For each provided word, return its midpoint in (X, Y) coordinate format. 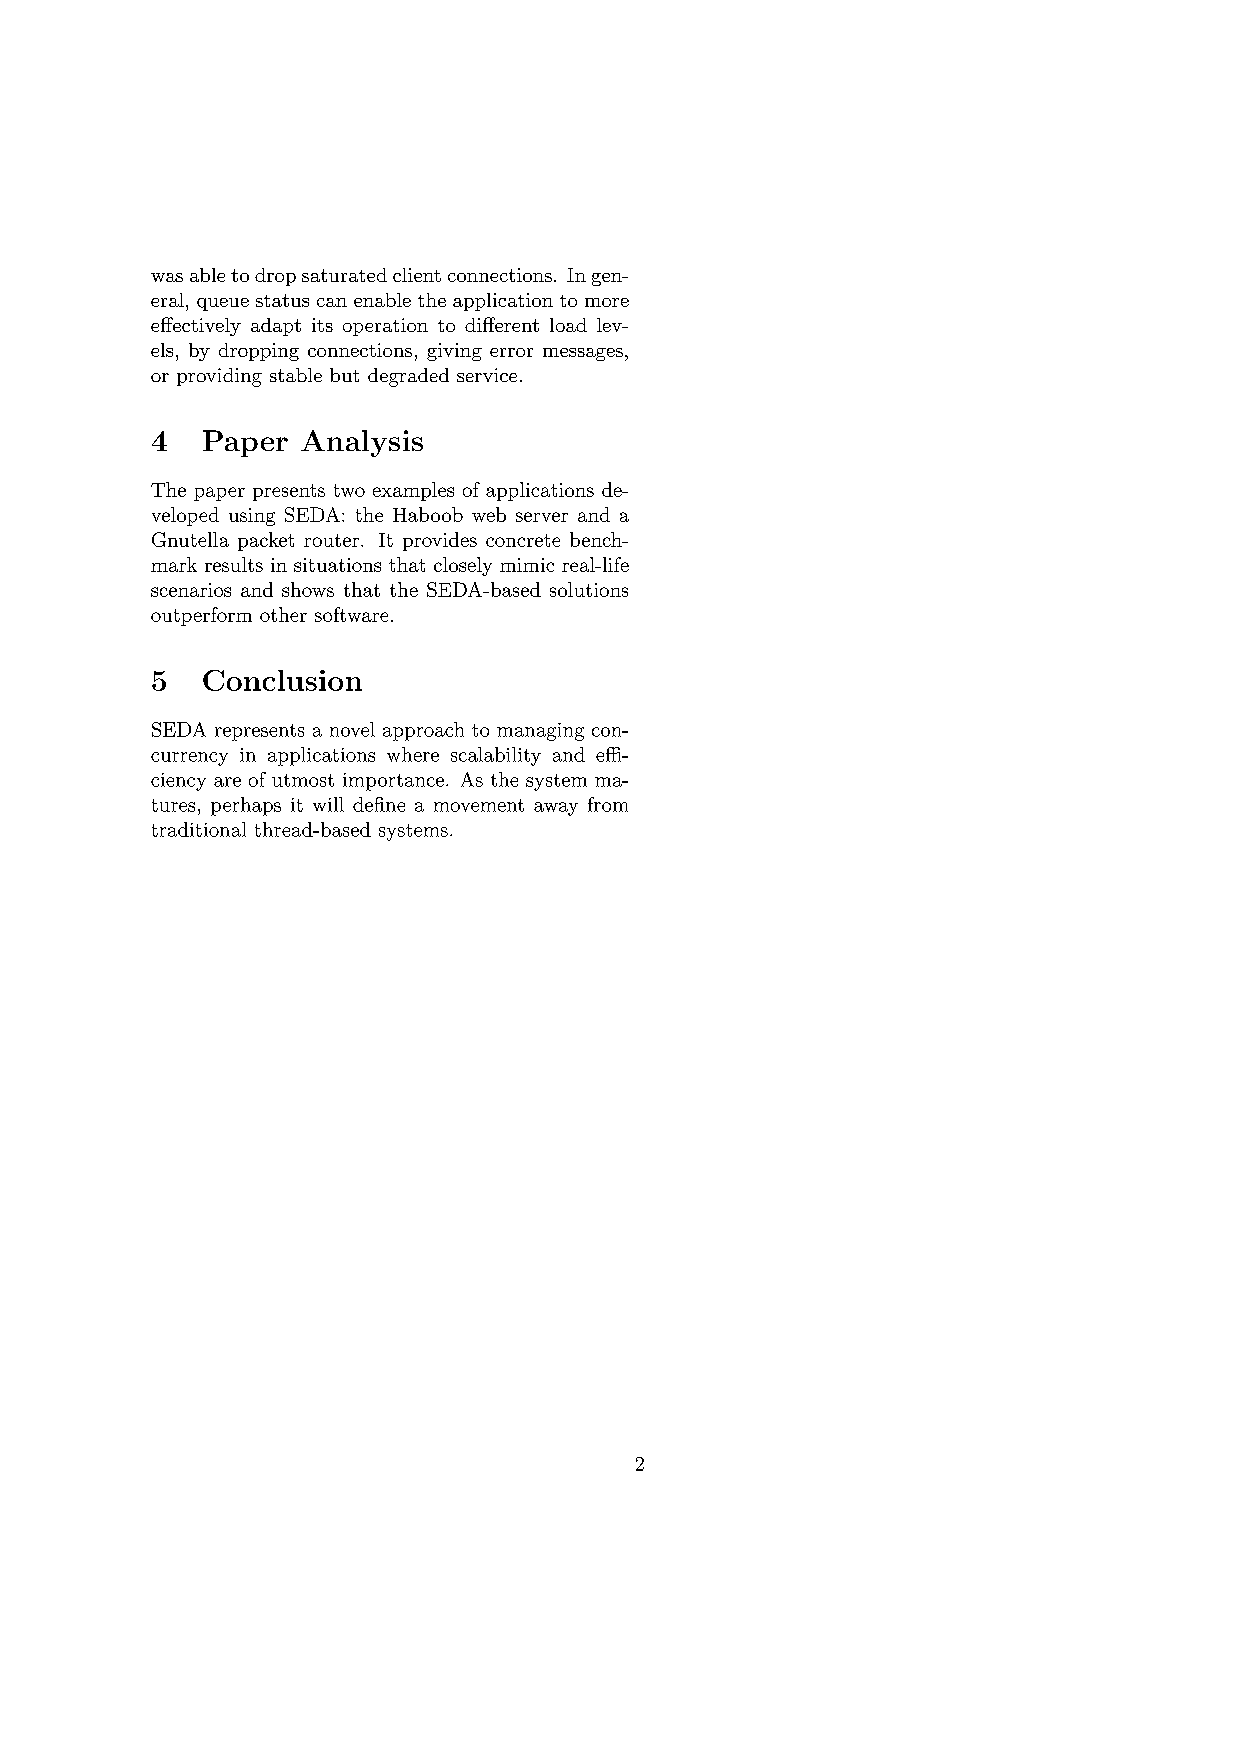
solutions (589, 589)
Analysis (362, 443)
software (351, 614)
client (417, 275)
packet (266, 541)
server (542, 517)
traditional (199, 829)
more (607, 302)
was (167, 277)
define (379, 804)
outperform (201, 616)
